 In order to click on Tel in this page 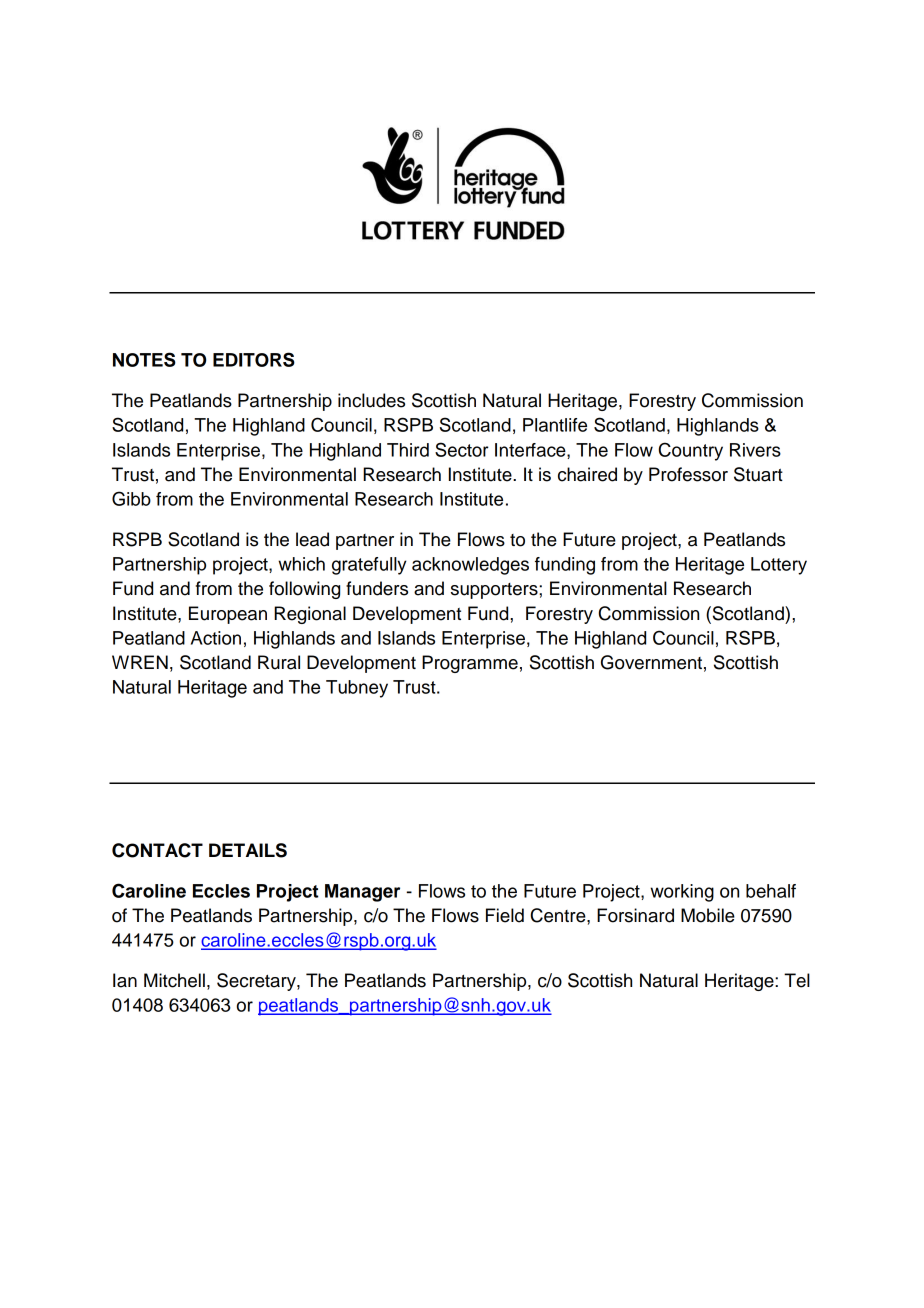, I will do `click(797, 980)`.
